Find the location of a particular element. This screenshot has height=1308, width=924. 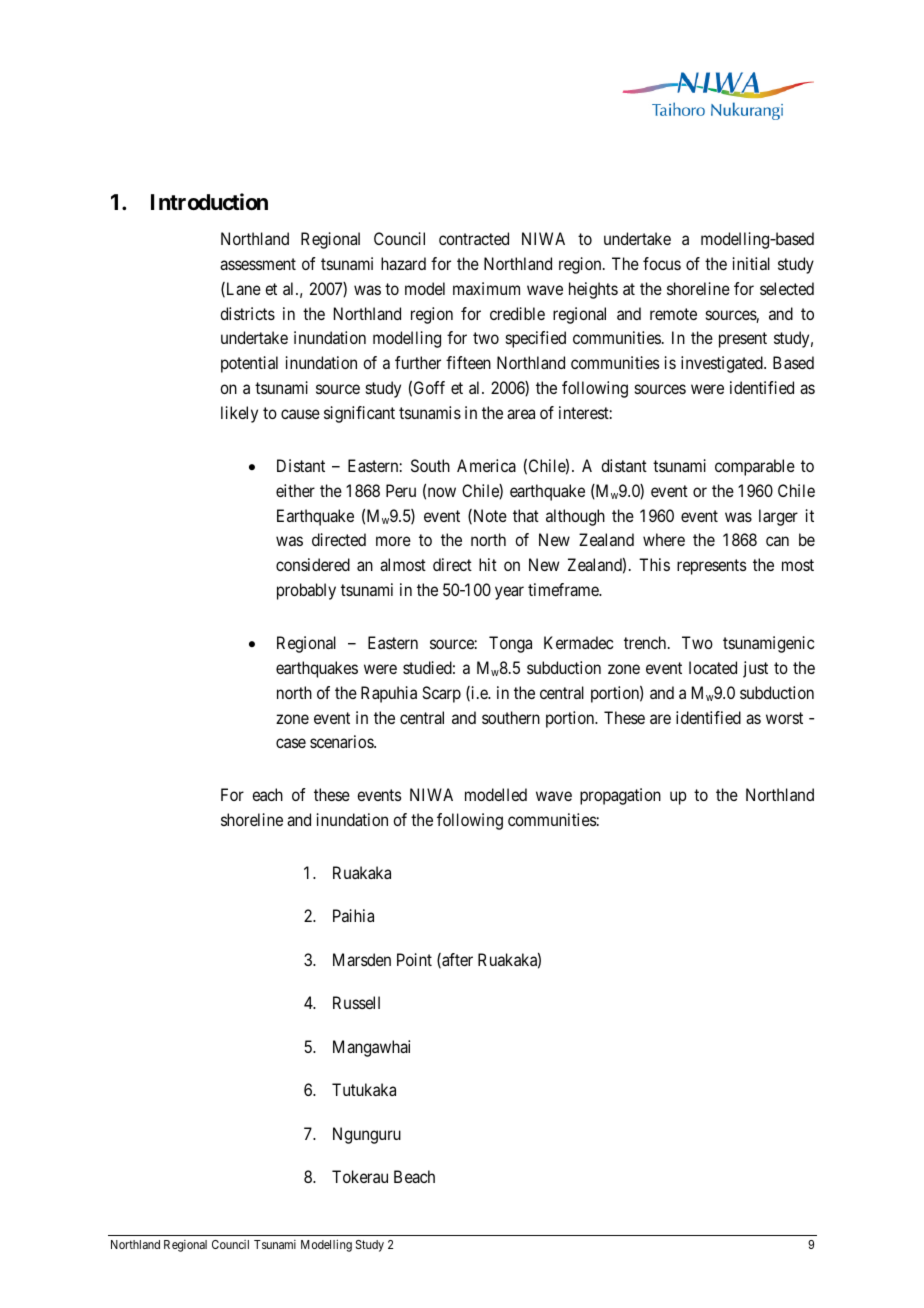

initial is located at coordinates (751, 263).
